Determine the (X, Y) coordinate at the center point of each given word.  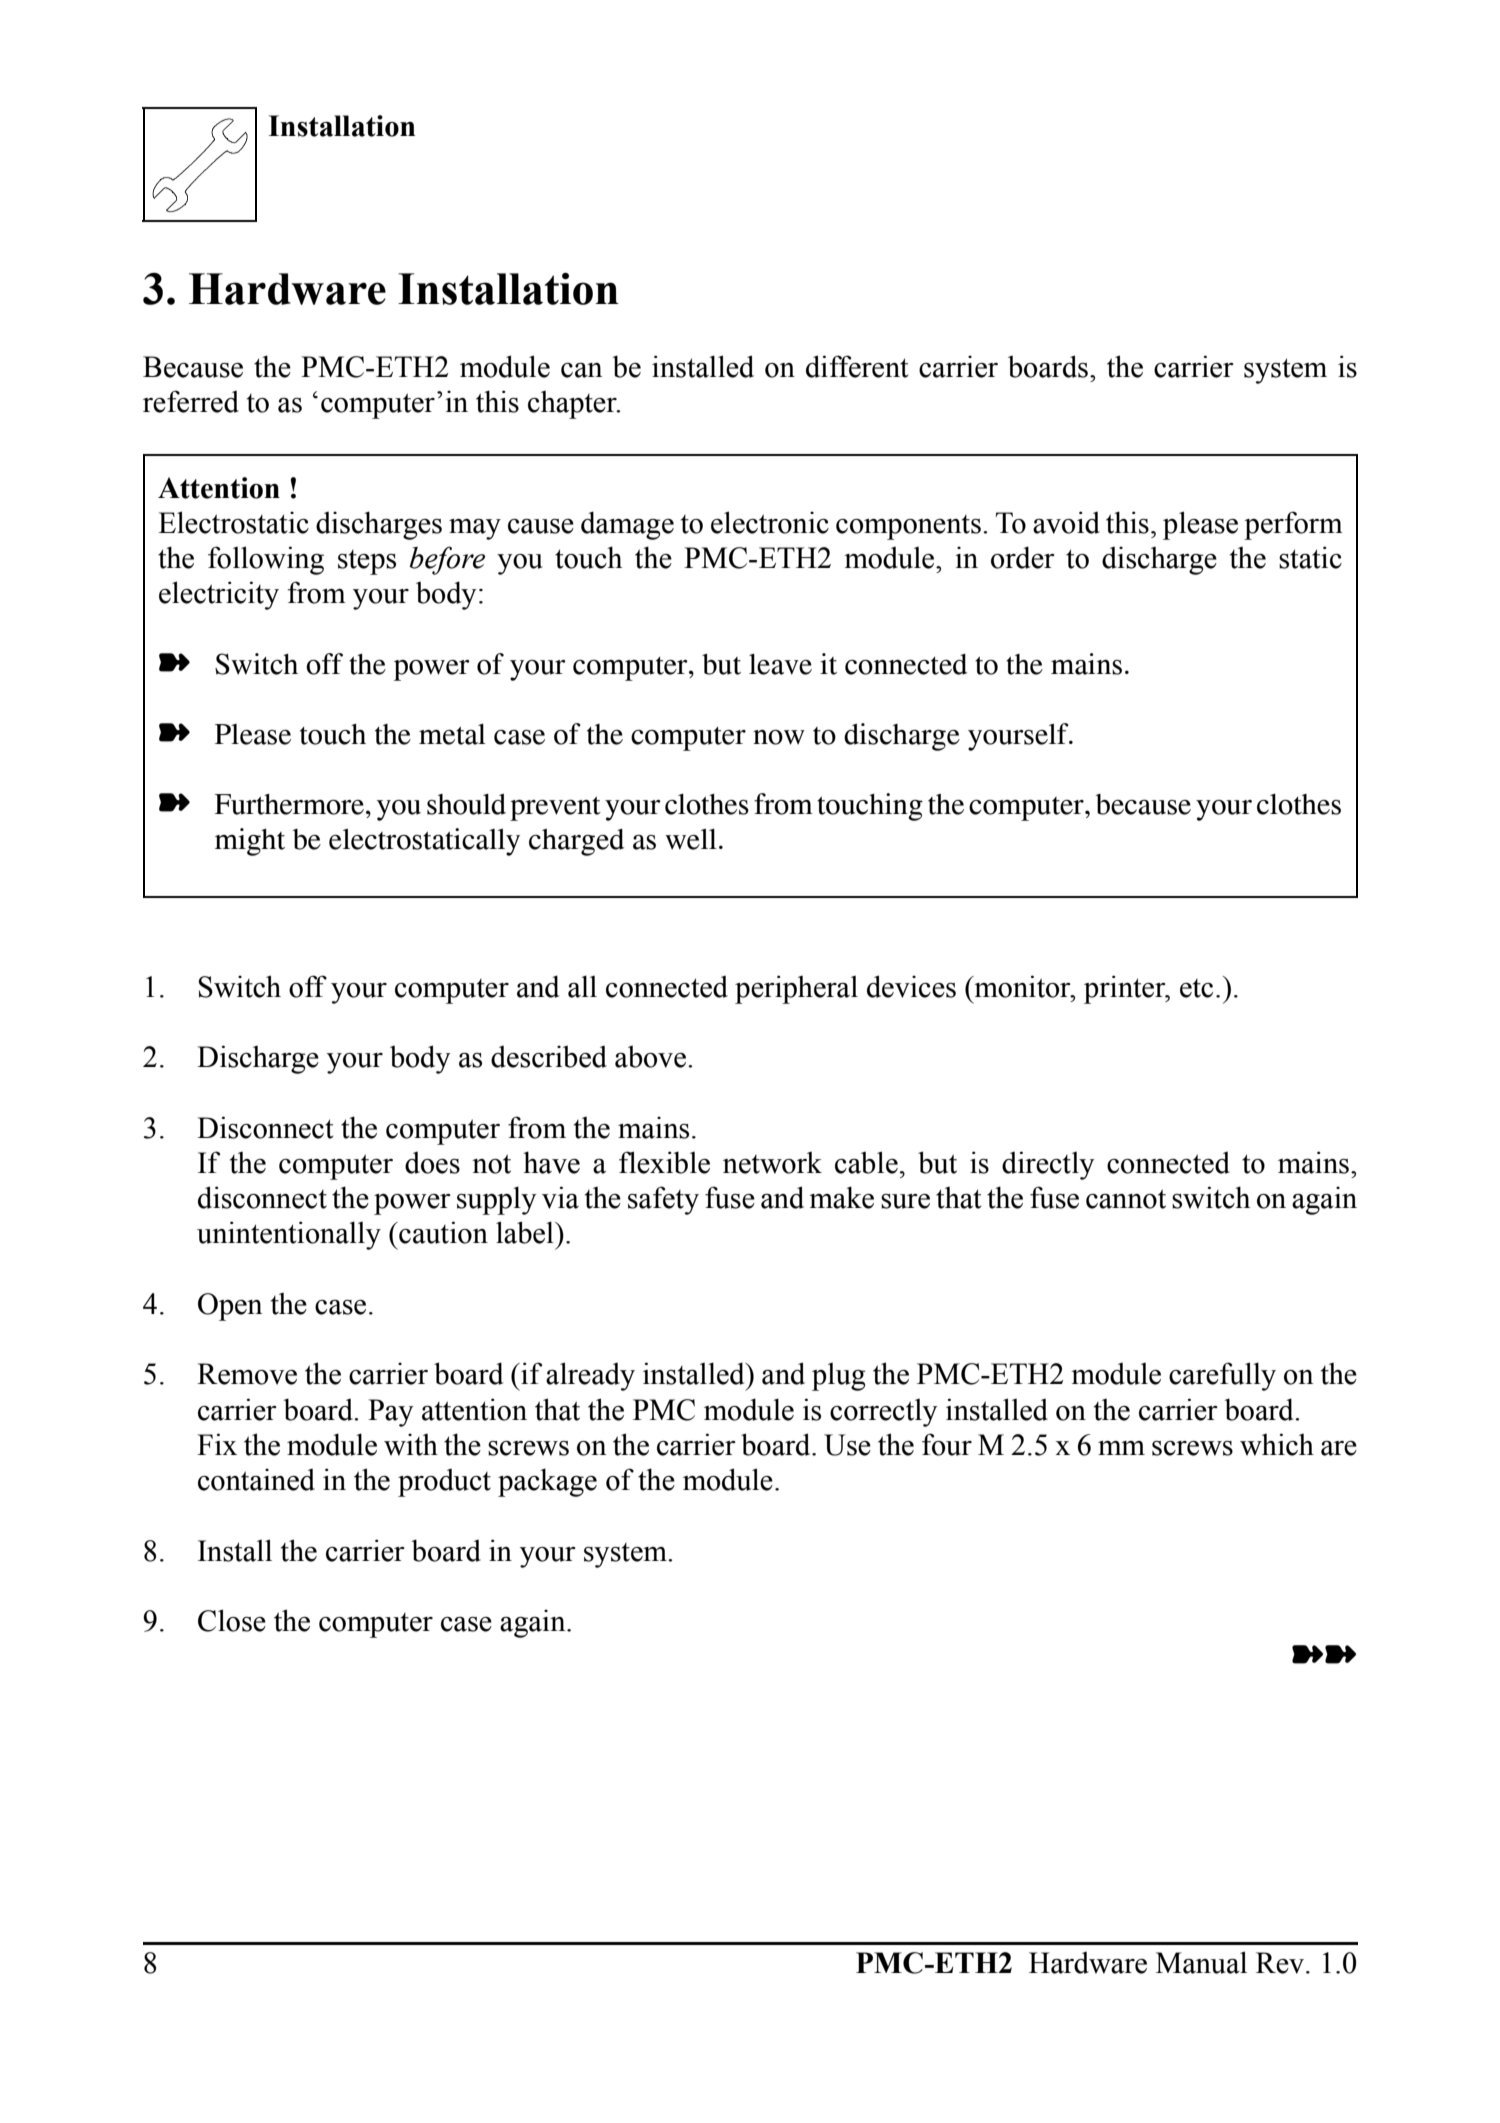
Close (232, 1620)
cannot (1126, 1199)
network (772, 1162)
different (857, 366)
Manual (1201, 1962)
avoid (1066, 522)
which (1277, 1444)
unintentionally (289, 1235)
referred (191, 401)
